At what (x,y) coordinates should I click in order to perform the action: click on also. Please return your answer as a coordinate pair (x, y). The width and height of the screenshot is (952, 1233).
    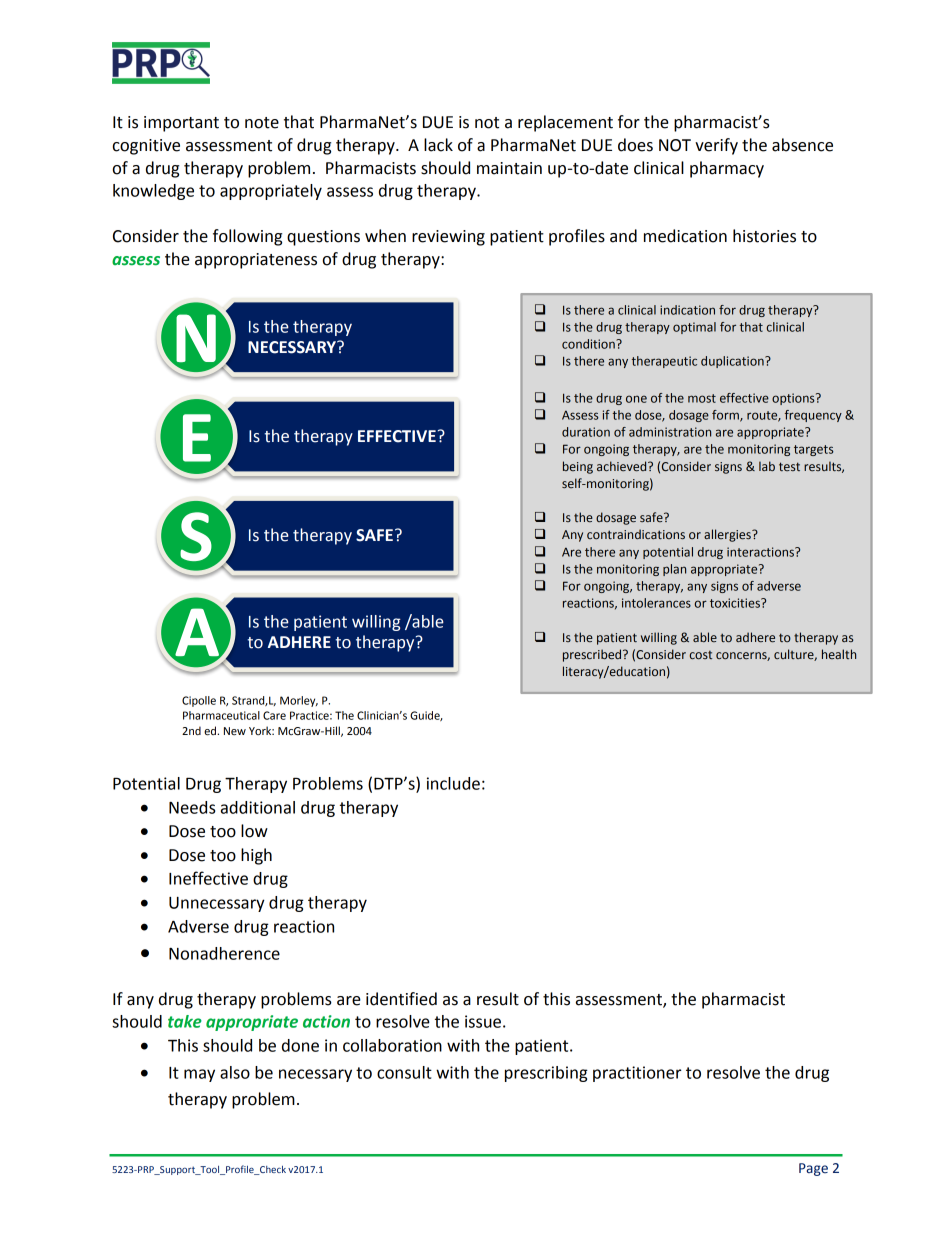
    Looking at the image, I should click on (235, 1072).
